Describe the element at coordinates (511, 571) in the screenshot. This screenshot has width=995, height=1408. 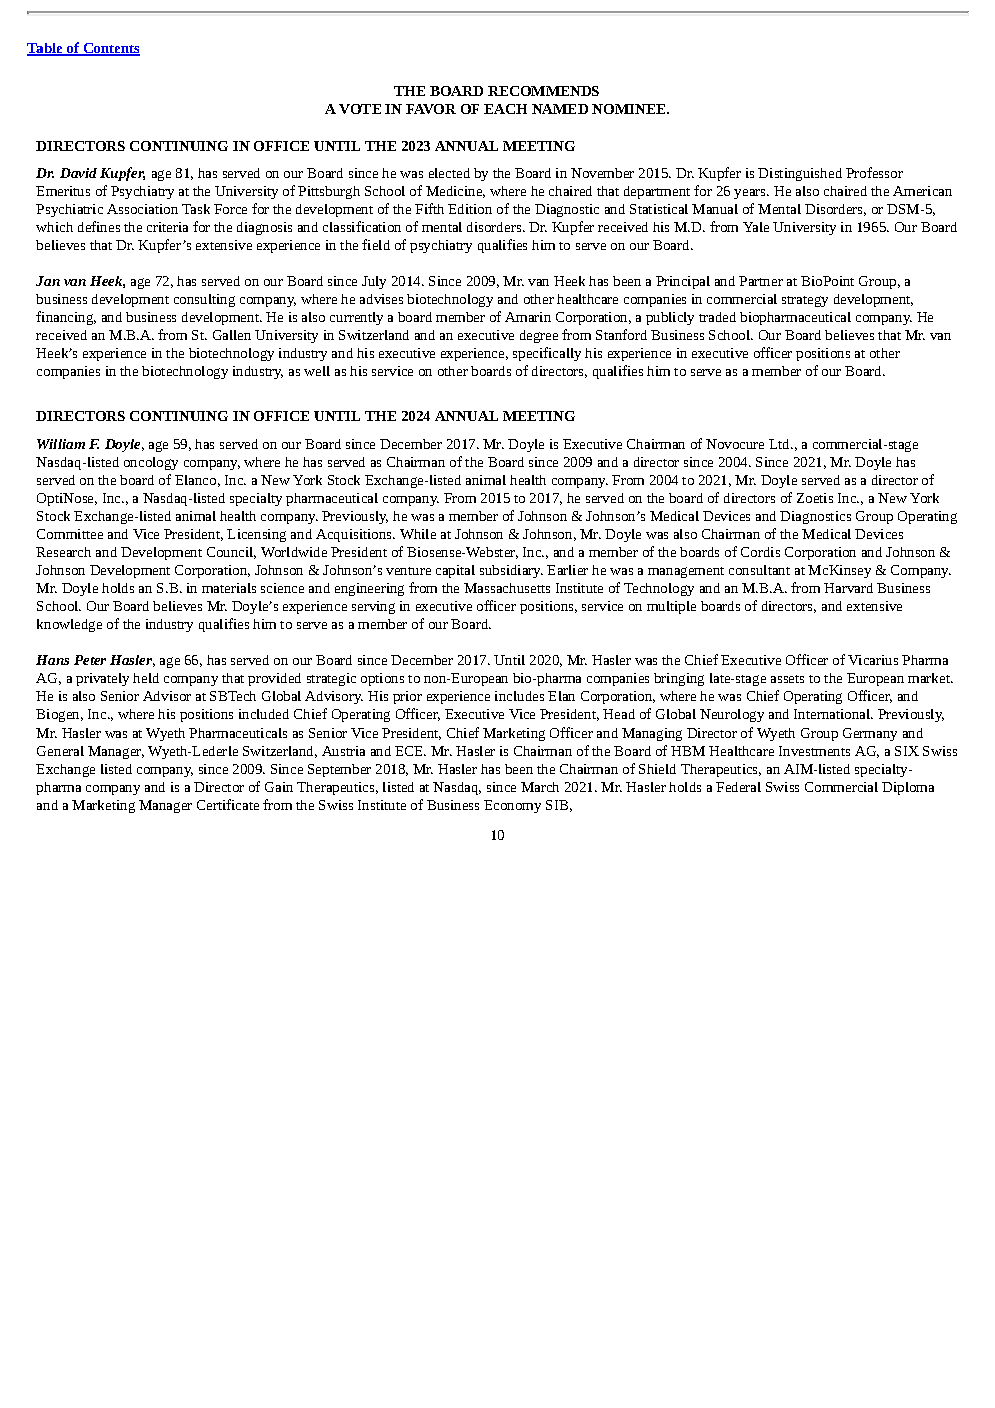
I see `subsidiary` at that location.
